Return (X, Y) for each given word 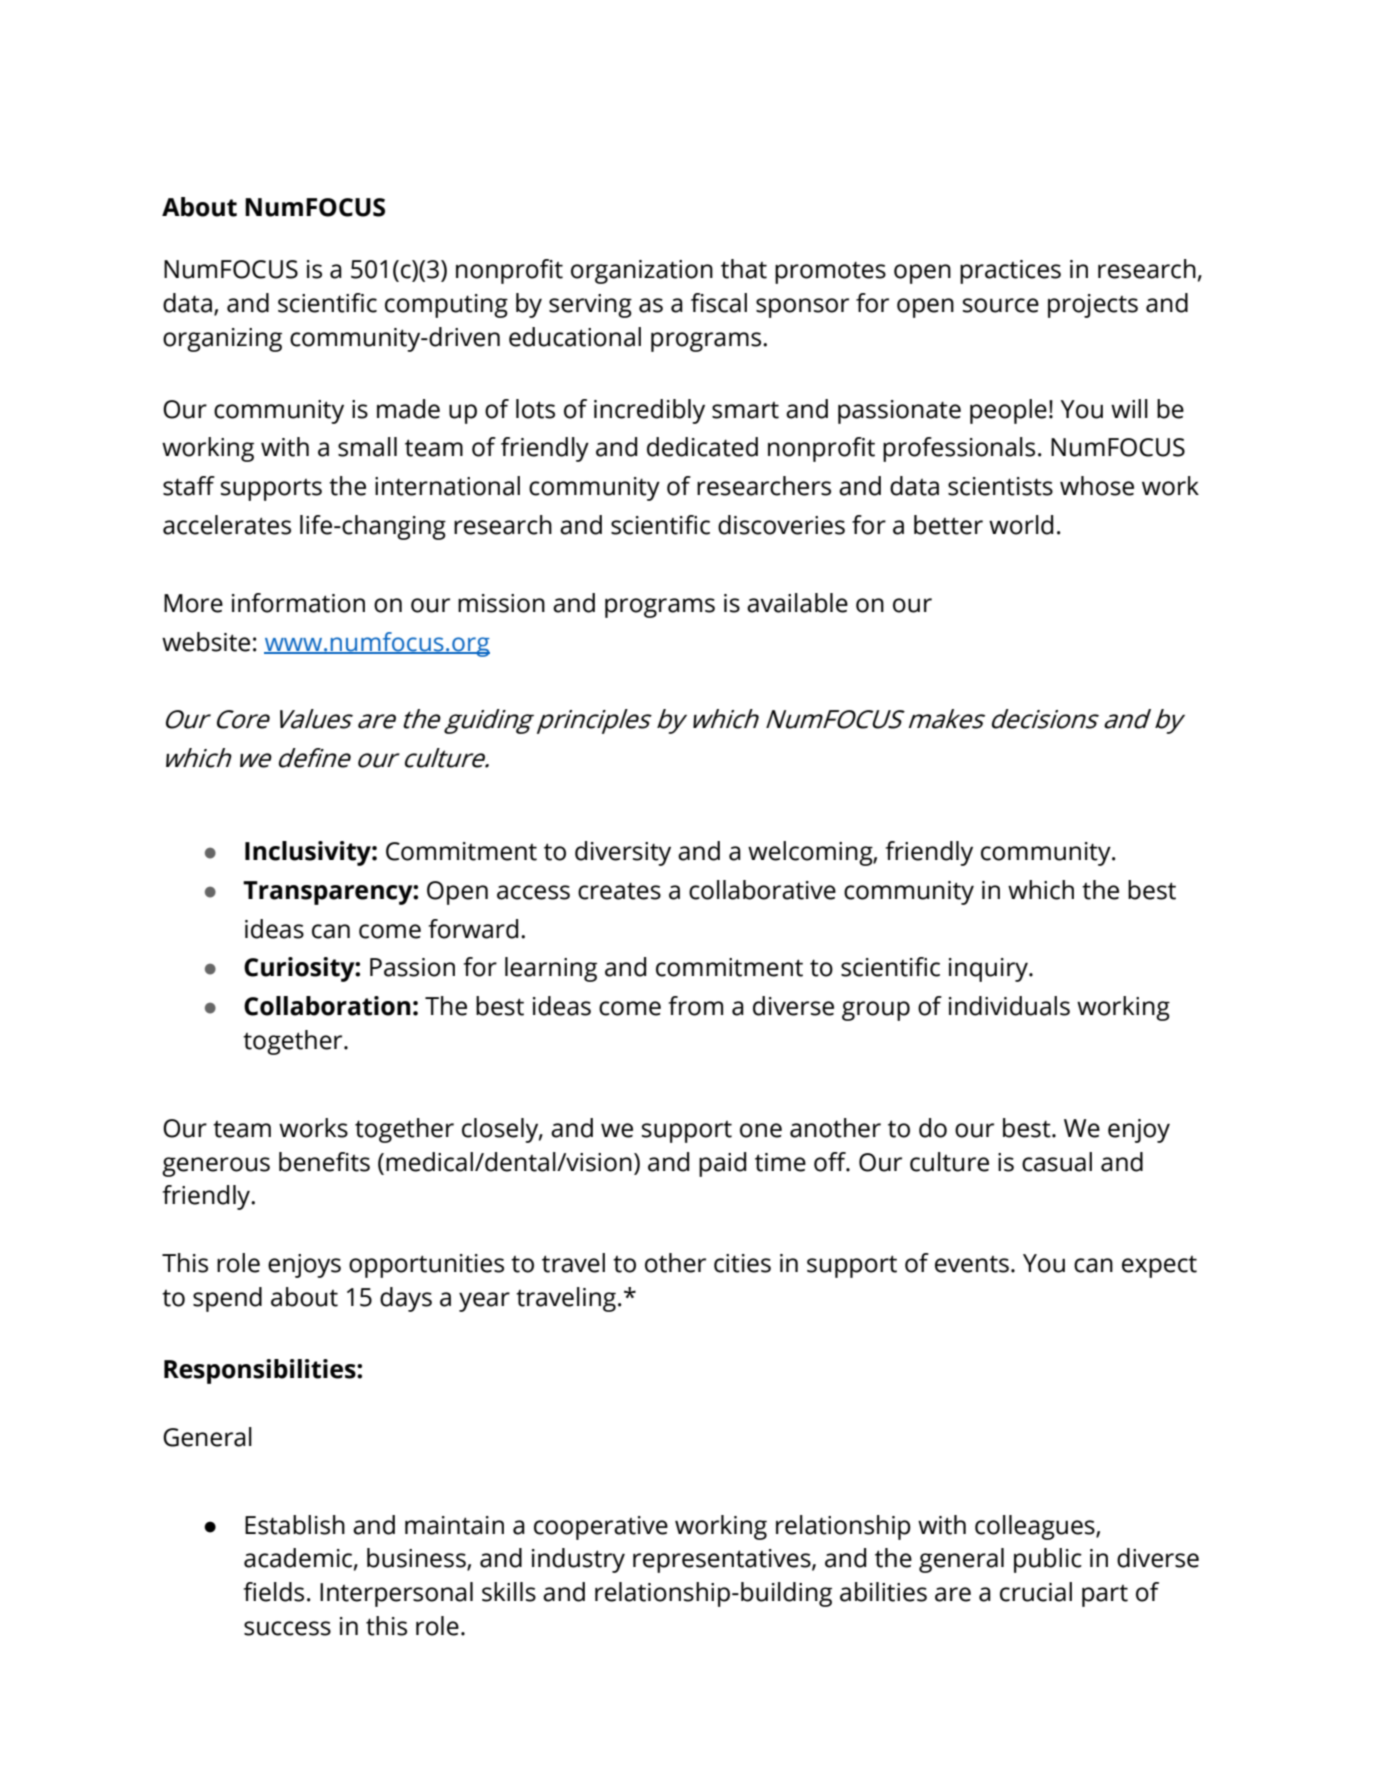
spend (227, 1299)
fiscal (719, 303)
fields (273, 1592)
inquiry (989, 970)
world (1021, 525)
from (695, 1006)
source (1001, 305)
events (972, 1264)
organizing (222, 340)
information (298, 603)
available (797, 603)
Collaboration (327, 1006)
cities (742, 1263)
